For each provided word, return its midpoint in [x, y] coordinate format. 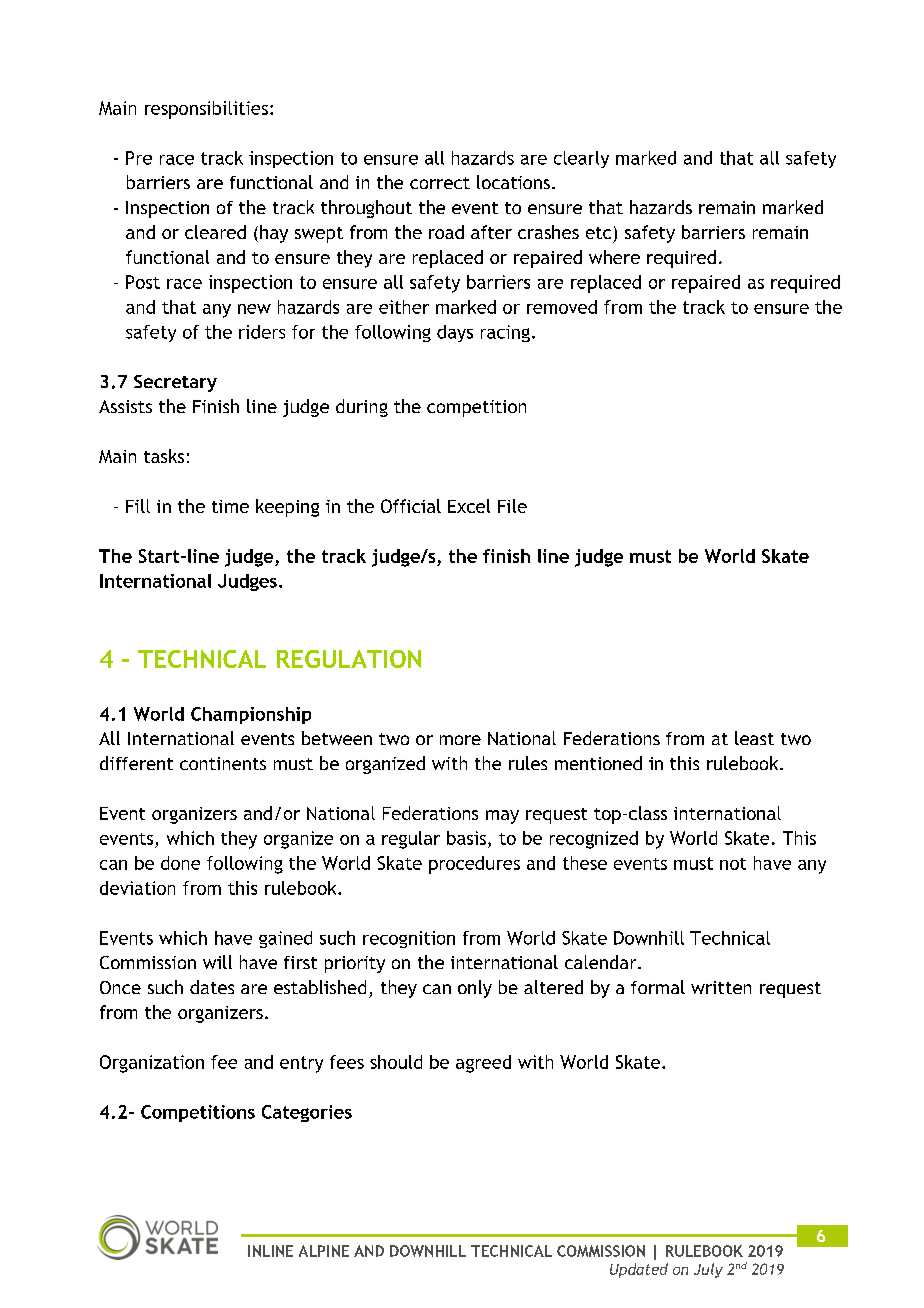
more [460, 740]
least [754, 738]
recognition [409, 939]
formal [658, 987]
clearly [581, 159]
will [217, 962]
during [362, 408]
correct [440, 183]
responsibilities [206, 110]
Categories [307, 1113]
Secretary [175, 383]
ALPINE [324, 1251]
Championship [251, 715]
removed [562, 307]
